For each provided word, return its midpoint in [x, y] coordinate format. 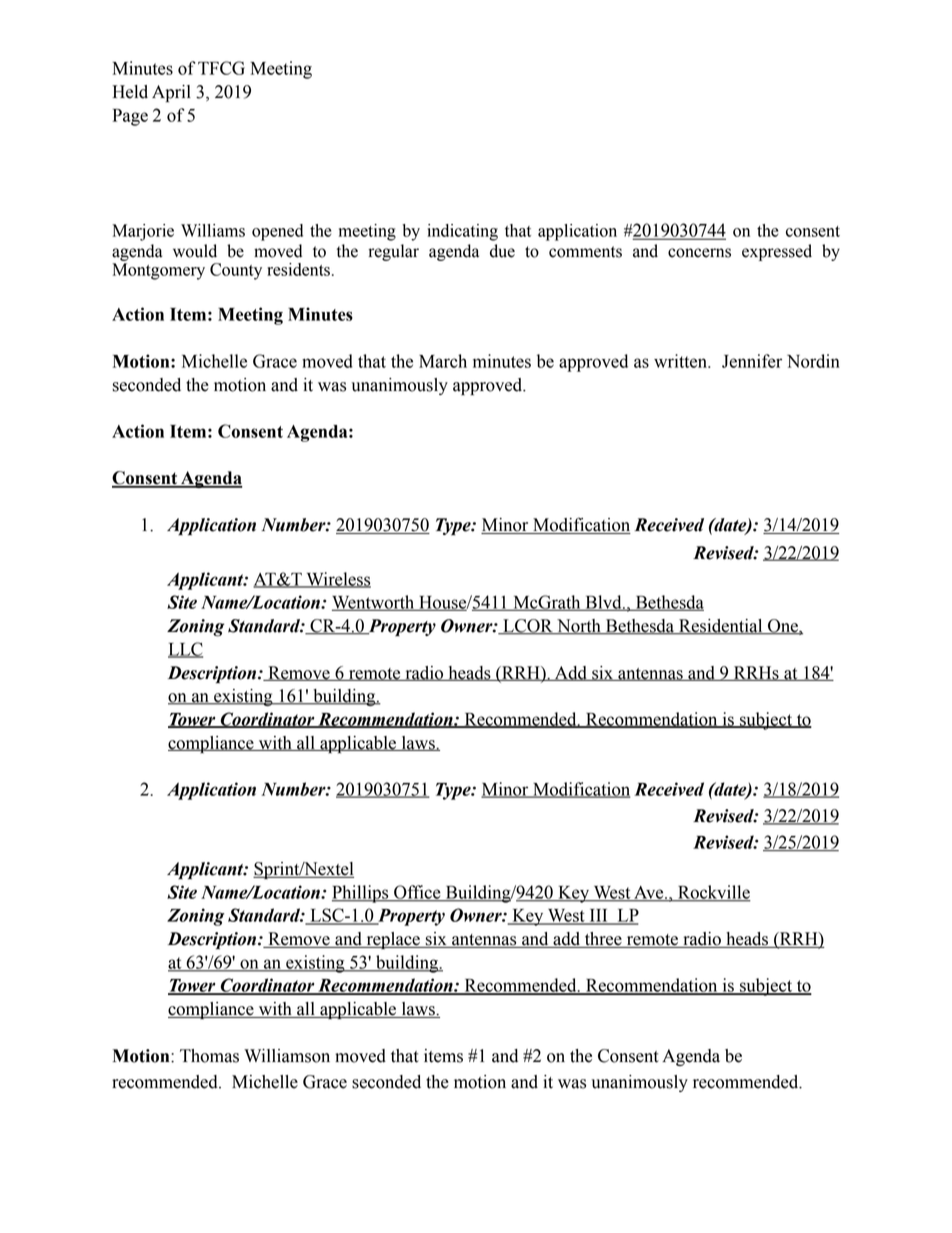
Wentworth [374, 603]
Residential [721, 627]
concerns [699, 253]
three [603, 940]
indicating [462, 232]
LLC [185, 650]
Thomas [209, 1056]
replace [393, 940]
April [171, 93]
